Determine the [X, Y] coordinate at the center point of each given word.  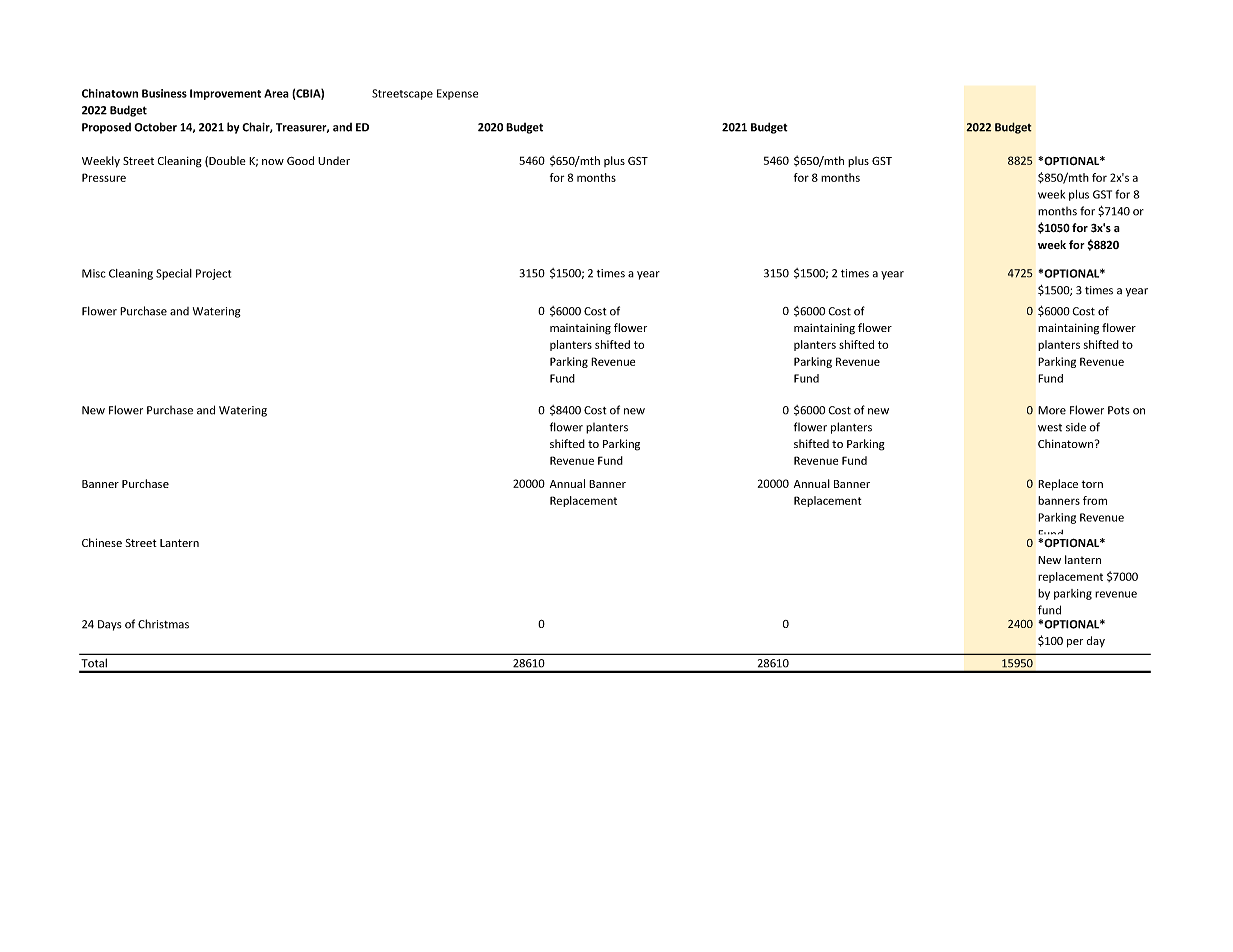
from [1095, 500]
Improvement [225, 94]
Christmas [163, 624]
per [1075, 643]
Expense [457, 94]
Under [334, 160]
